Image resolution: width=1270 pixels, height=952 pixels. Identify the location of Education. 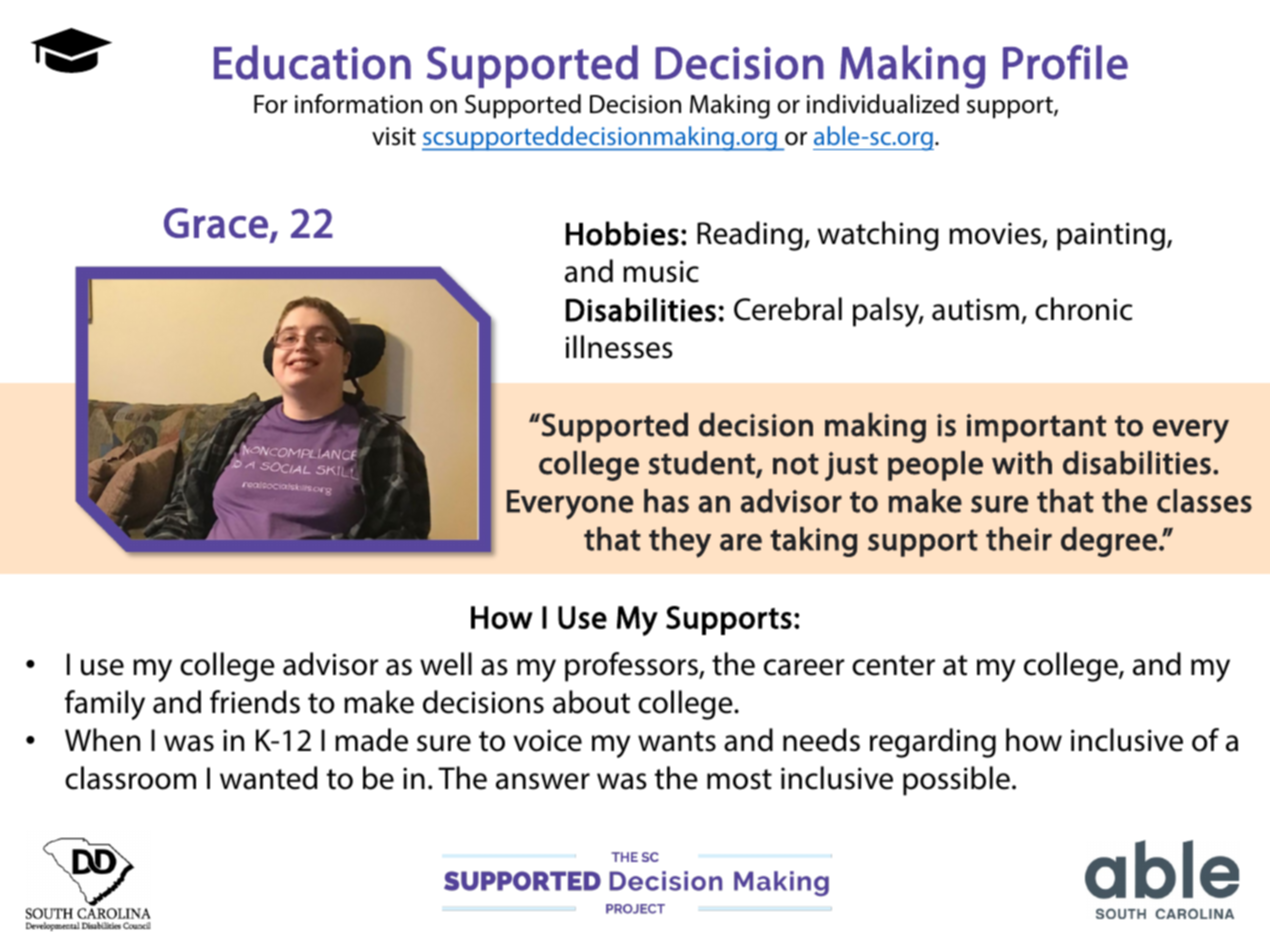
(312, 62).
